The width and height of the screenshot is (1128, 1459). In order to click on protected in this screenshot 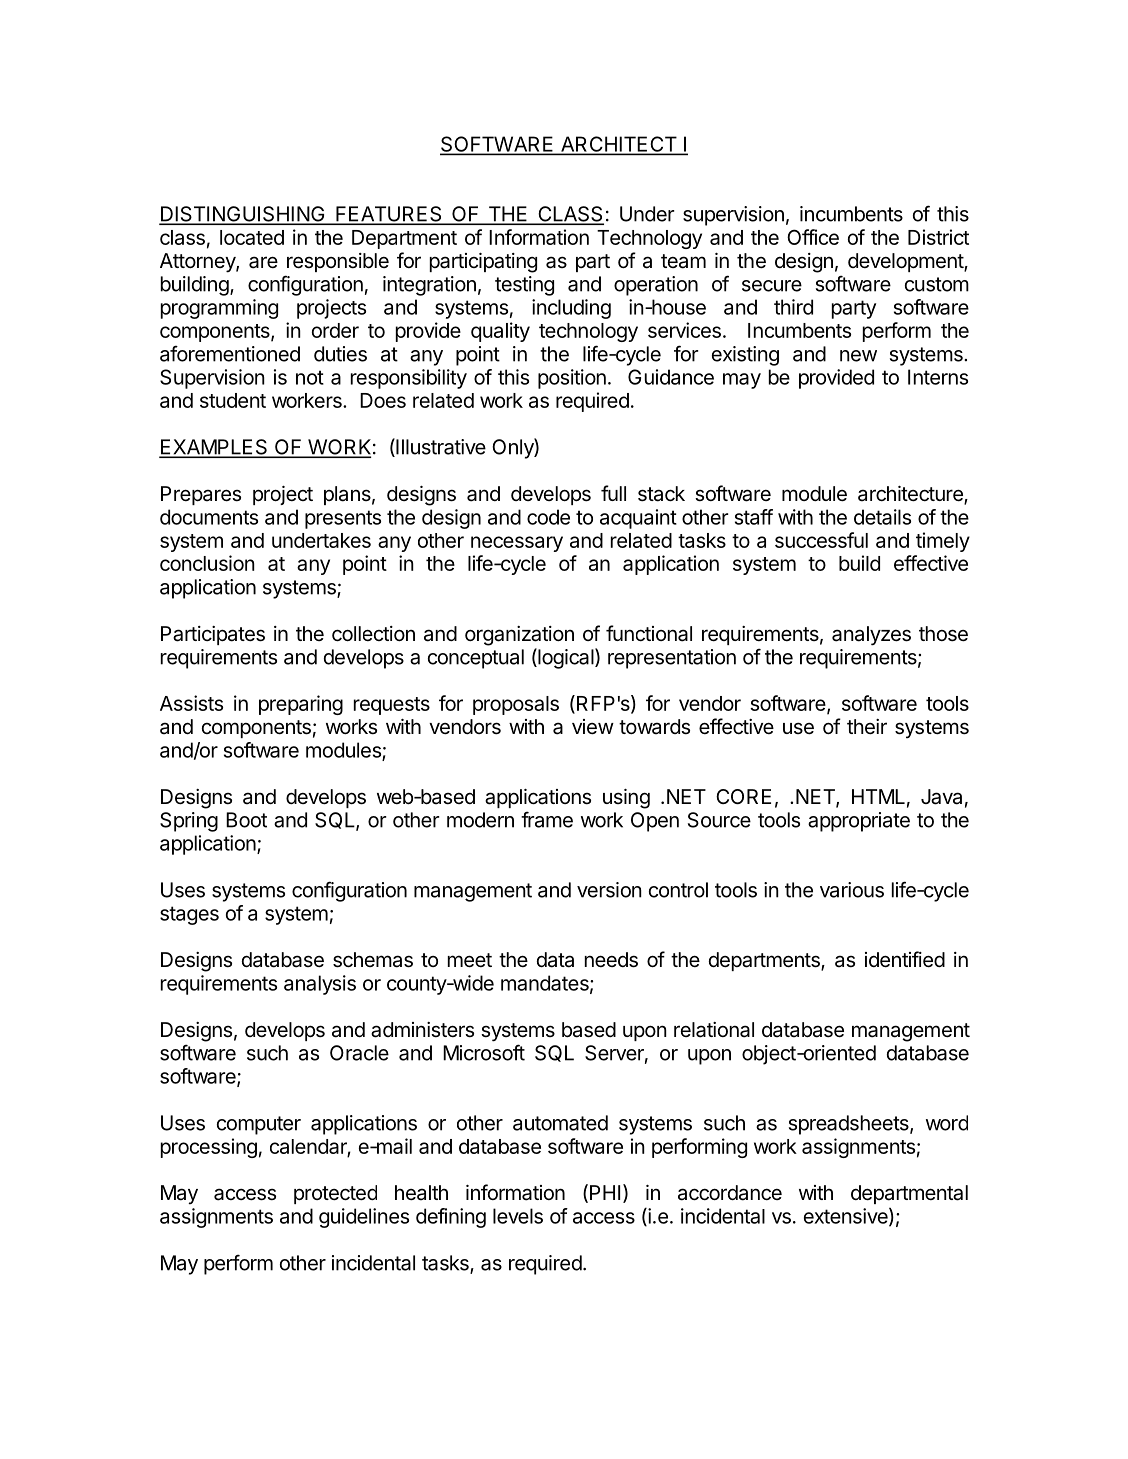, I will do `click(335, 1194)`.
